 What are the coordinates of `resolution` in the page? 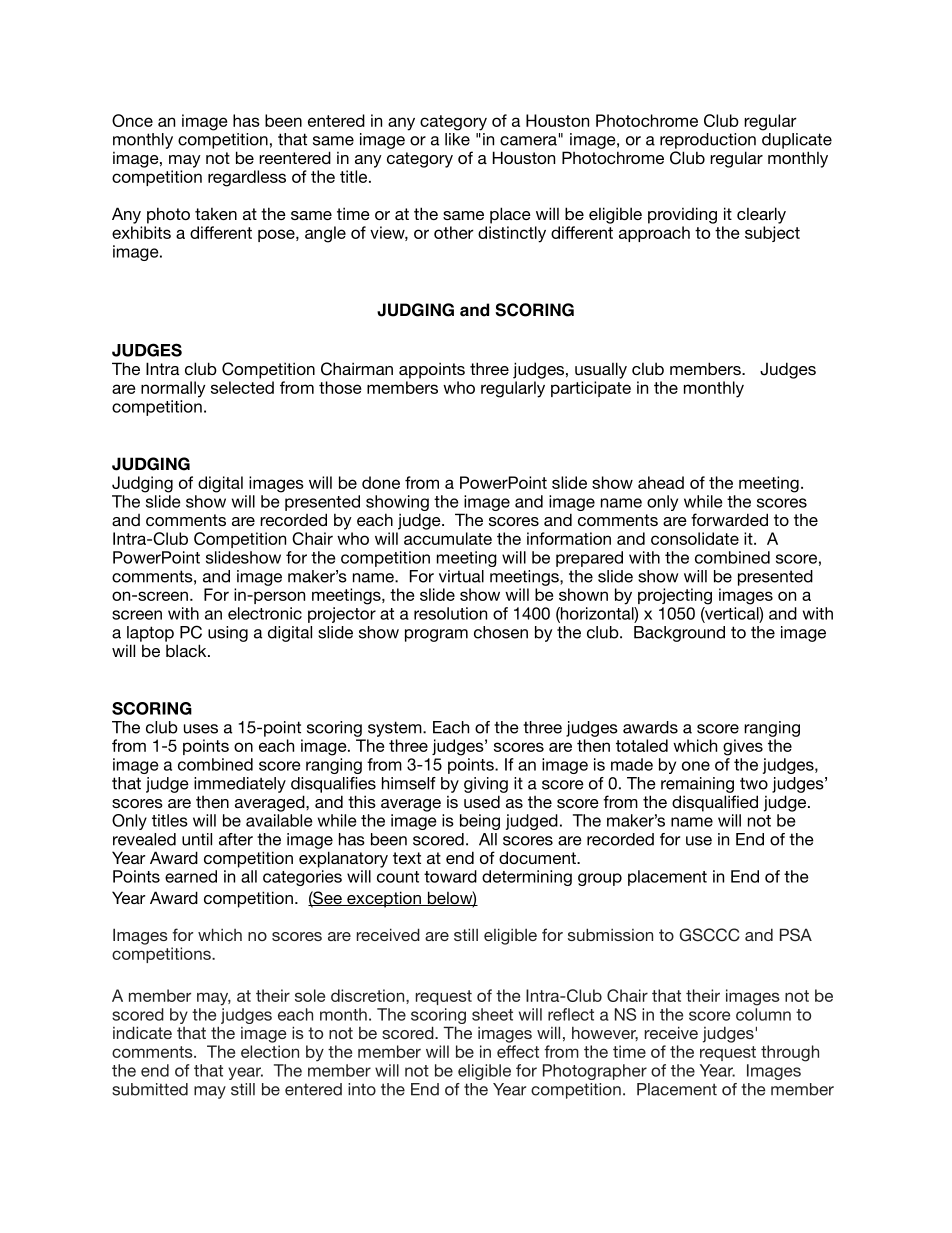 It's located at (450, 613).
